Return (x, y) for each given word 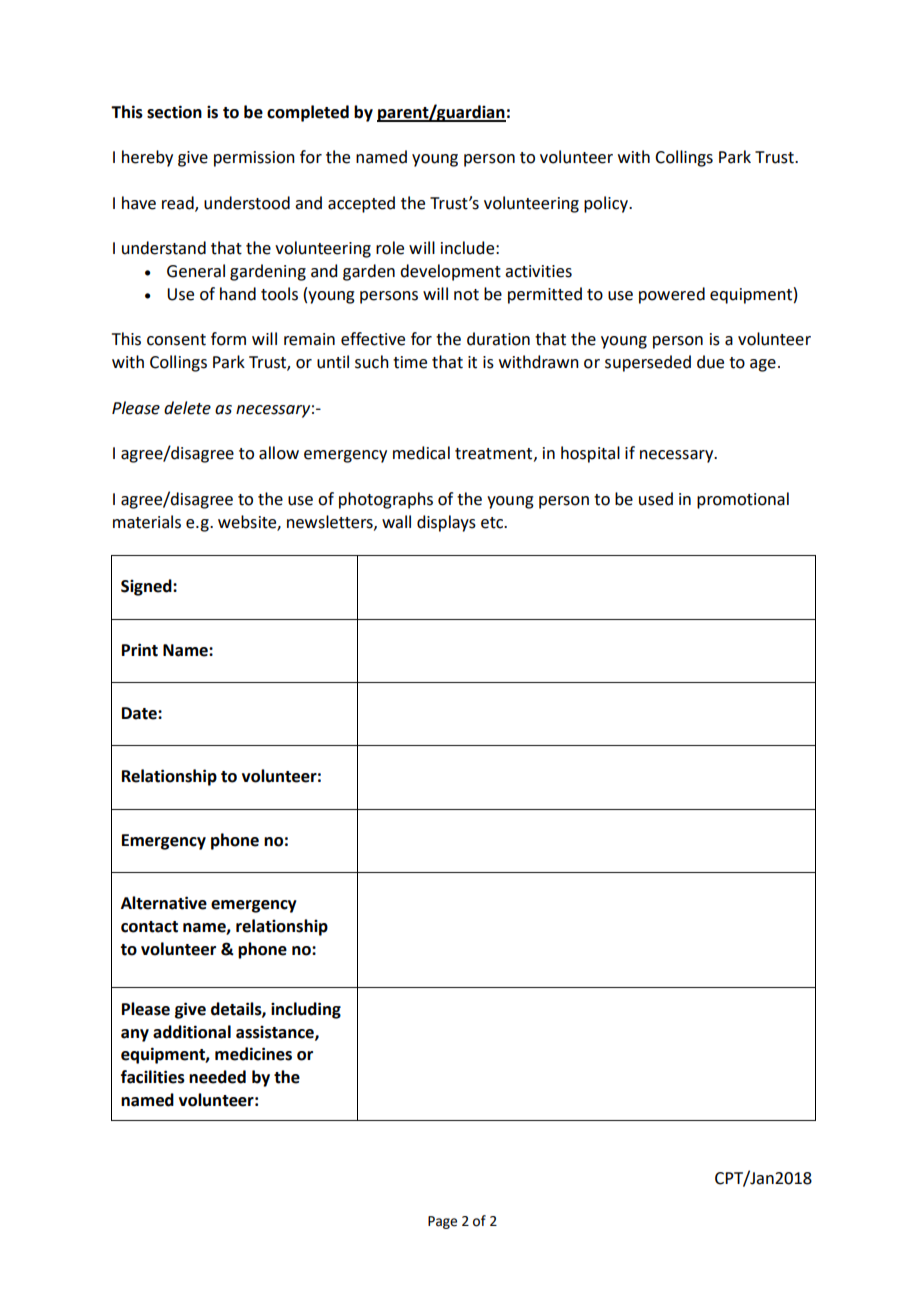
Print (140, 650)
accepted (361, 204)
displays (446, 523)
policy (607, 204)
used (656, 499)
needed (217, 1077)
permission (254, 159)
